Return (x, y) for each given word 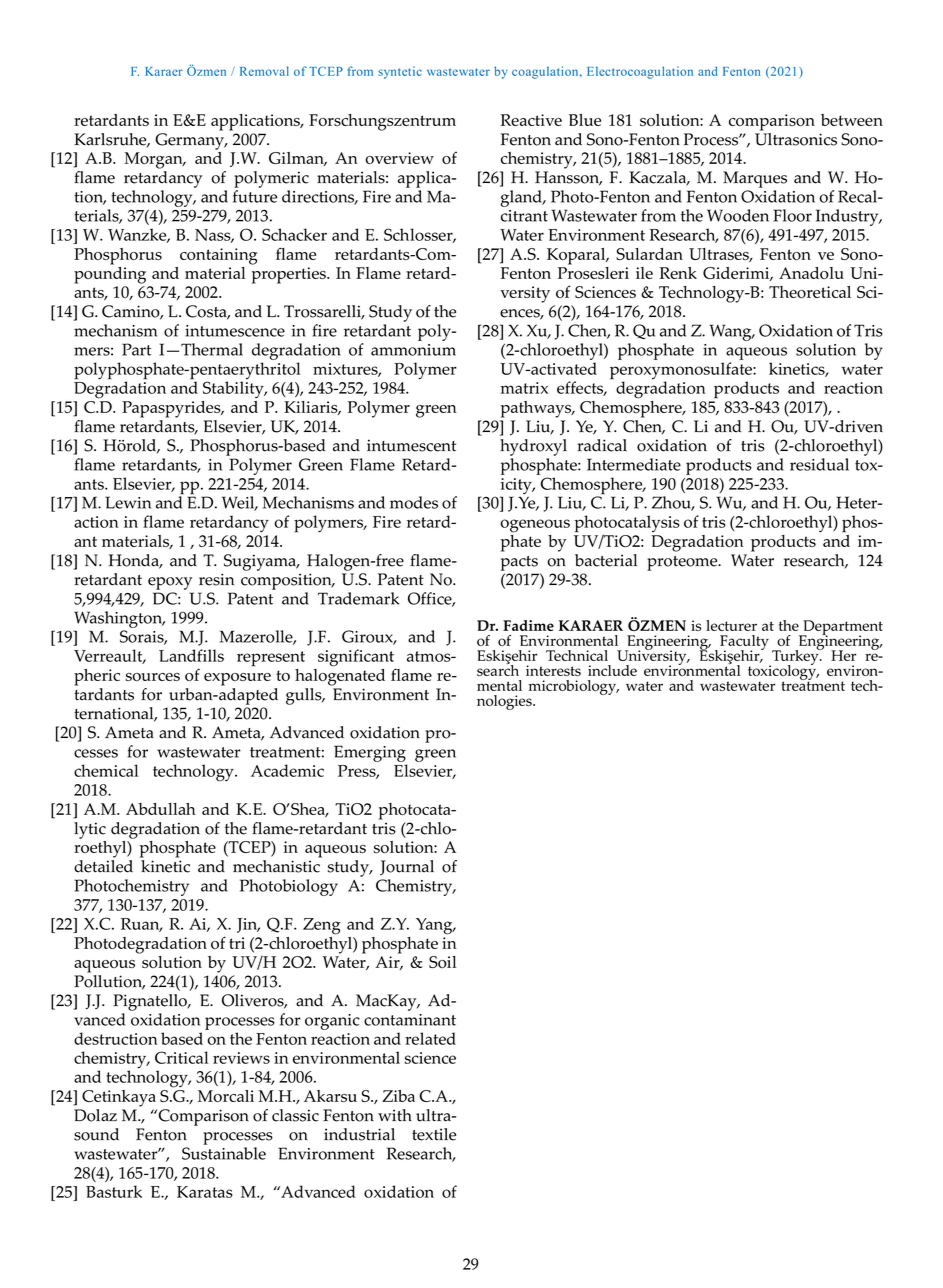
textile (434, 1134)
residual (819, 464)
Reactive (531, 120)
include (612, 670)
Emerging (370, 753)
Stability (234, 389)
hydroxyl (533, 447)
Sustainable (224, 1153)
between (852, 120)
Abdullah (161, 809)
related (430, 1038)
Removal (264, 71)
